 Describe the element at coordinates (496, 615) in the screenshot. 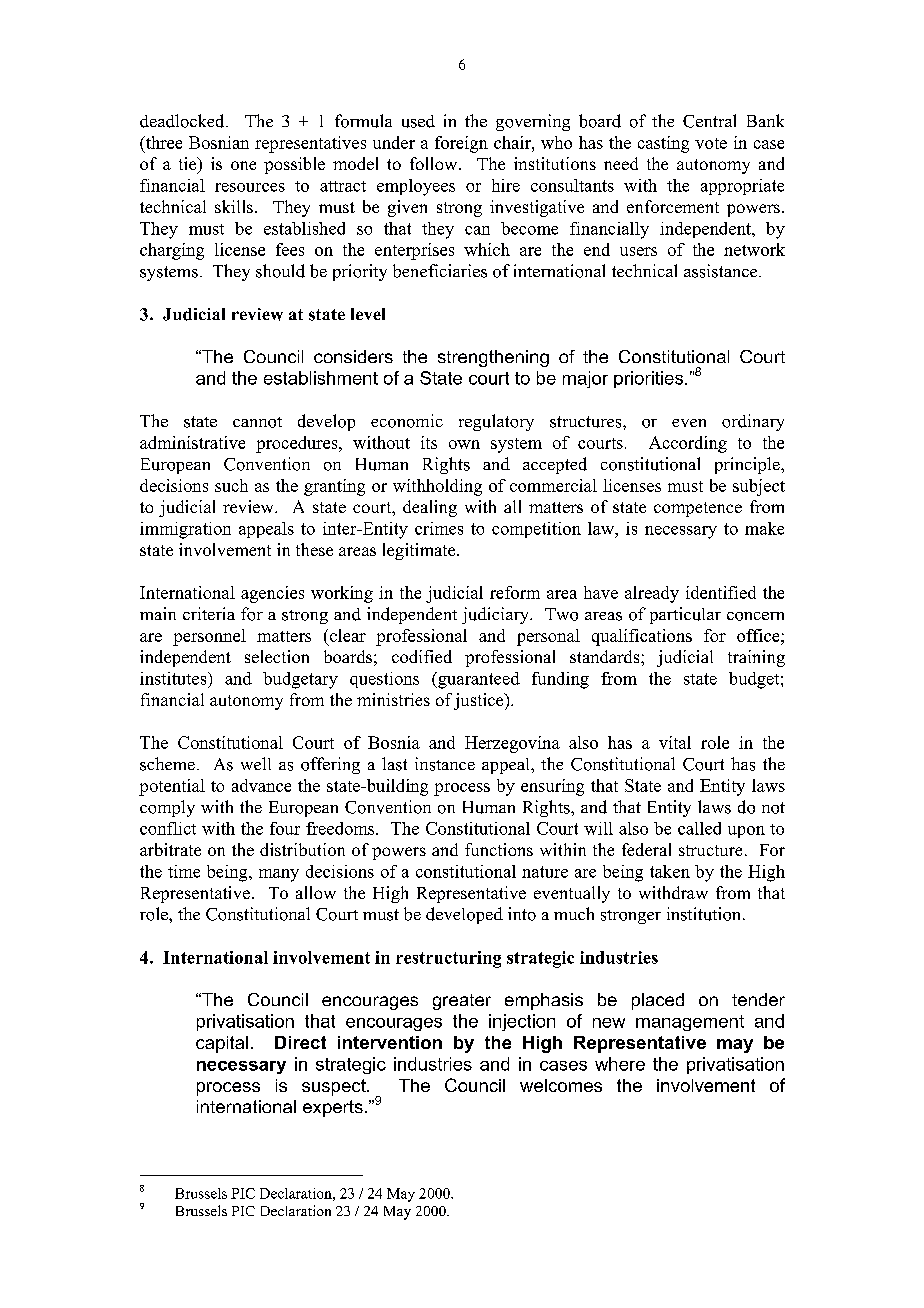

I see `judiciary` at that location.
